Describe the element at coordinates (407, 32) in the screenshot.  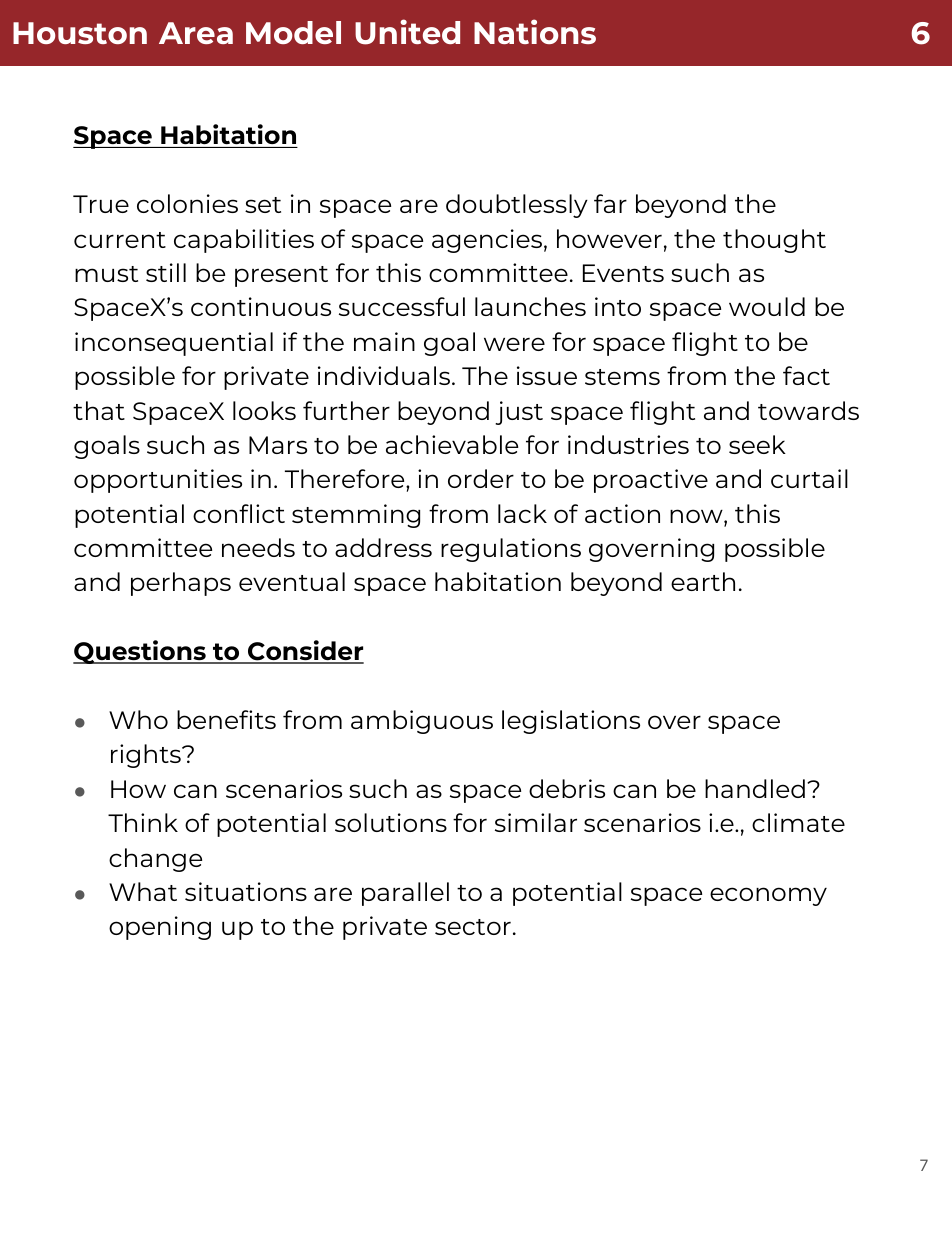
I see `United` at that location.
